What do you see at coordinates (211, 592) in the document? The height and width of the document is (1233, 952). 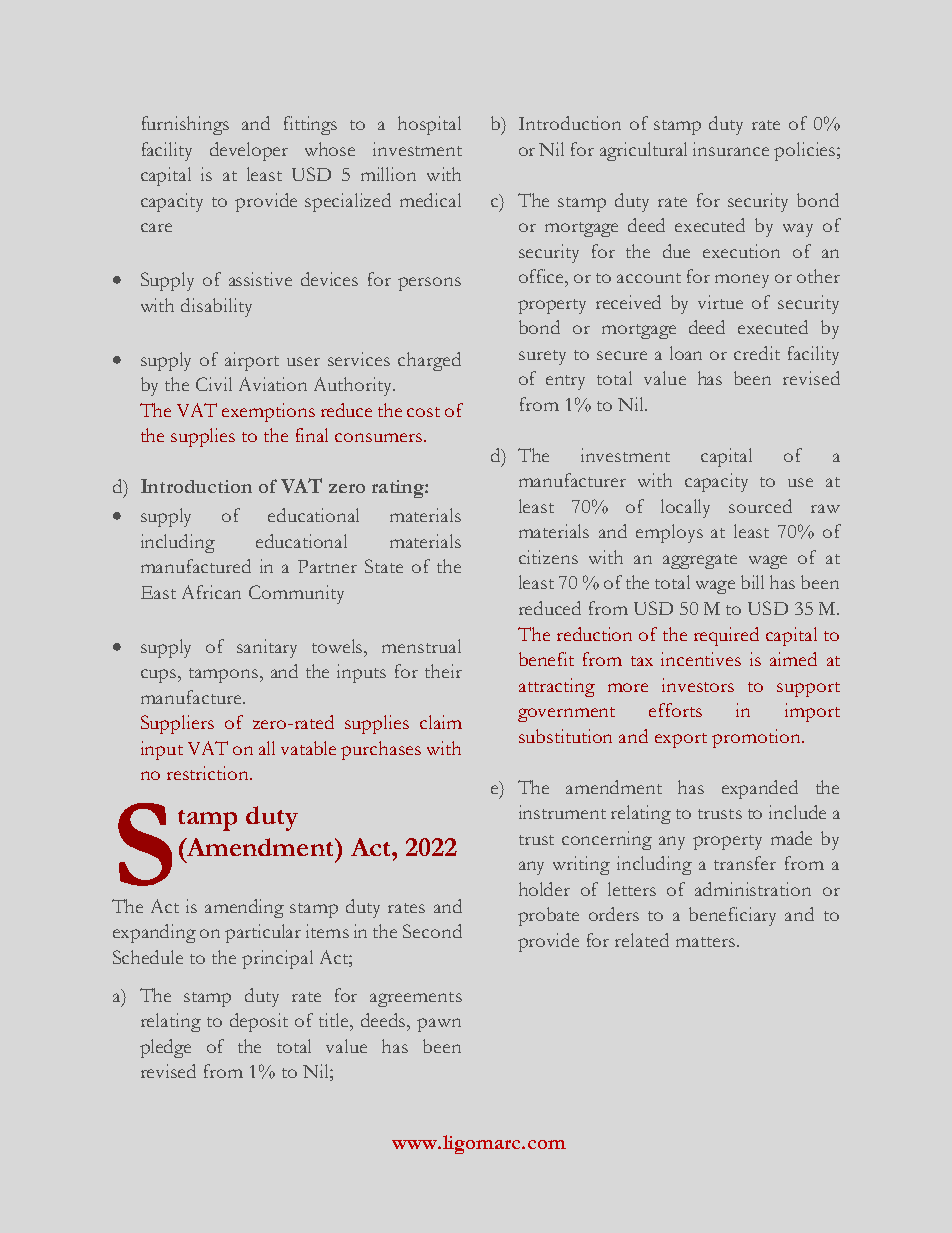 I see `African` at bounding box center [211, 592].
